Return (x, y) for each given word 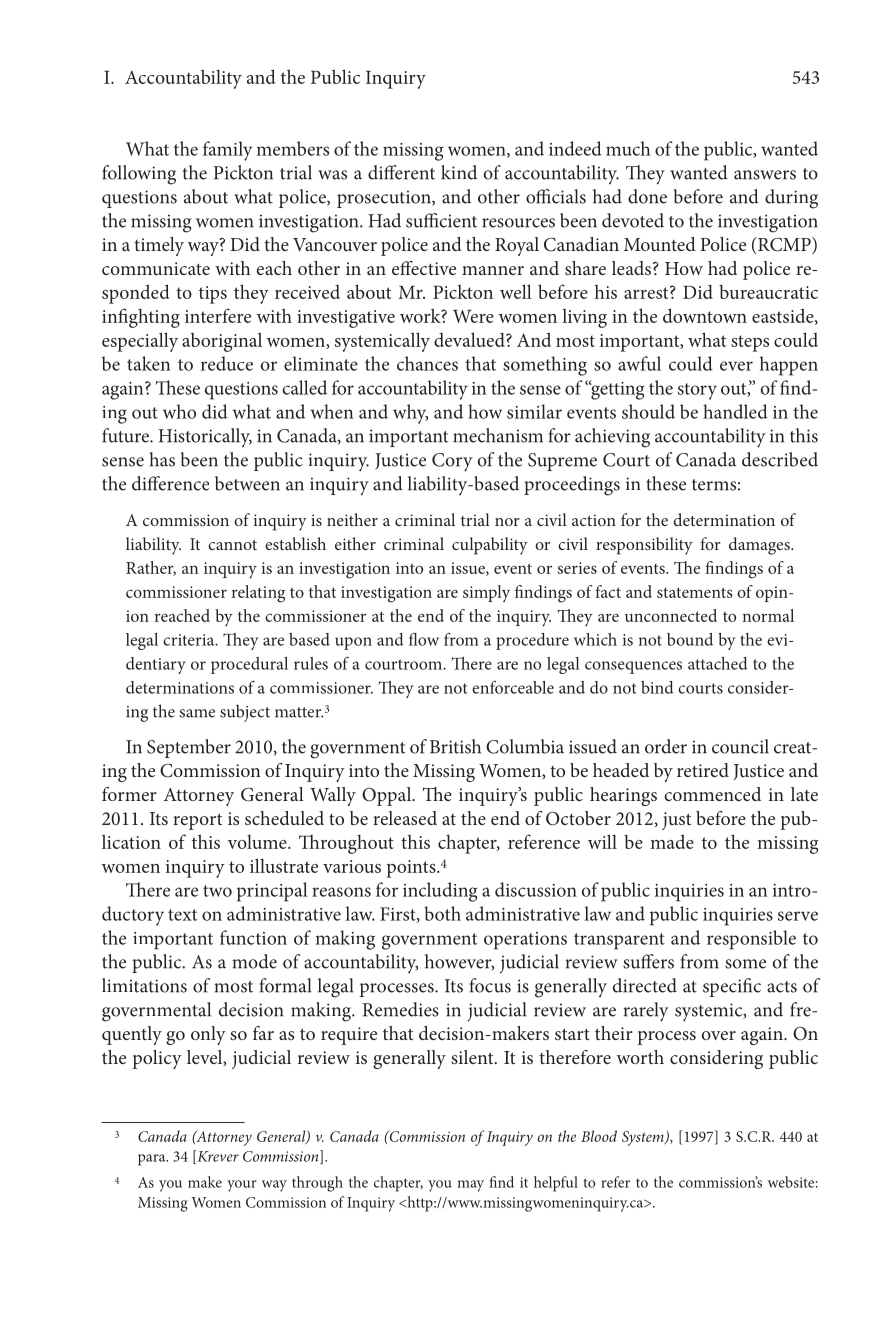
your (242, 1186)
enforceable (513, 687)
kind (459, 172)
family (227, 151)
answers (765, 175)
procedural (249, 665)
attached (718, 663)
